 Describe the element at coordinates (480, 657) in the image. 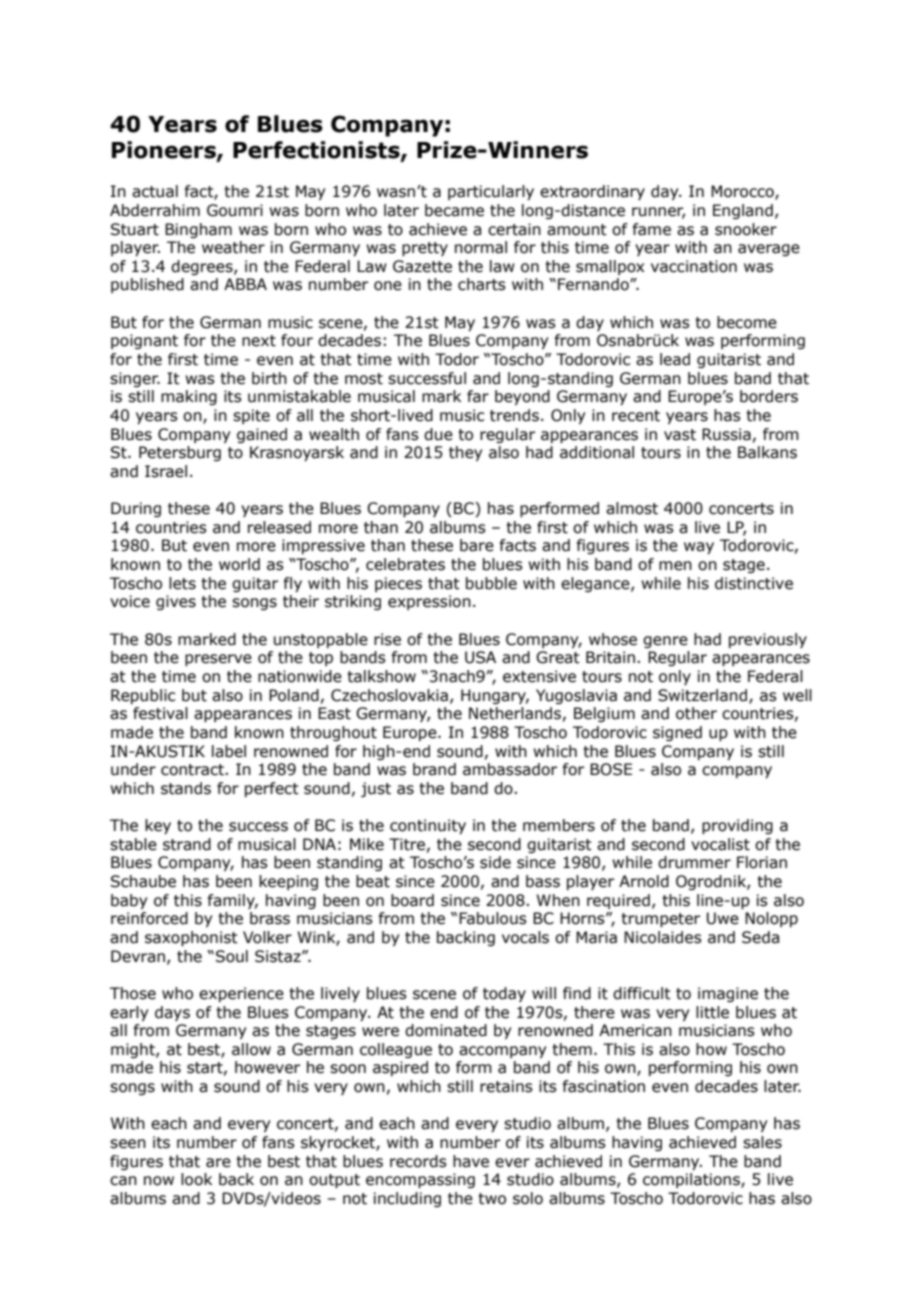

I see `USA` at that location.
